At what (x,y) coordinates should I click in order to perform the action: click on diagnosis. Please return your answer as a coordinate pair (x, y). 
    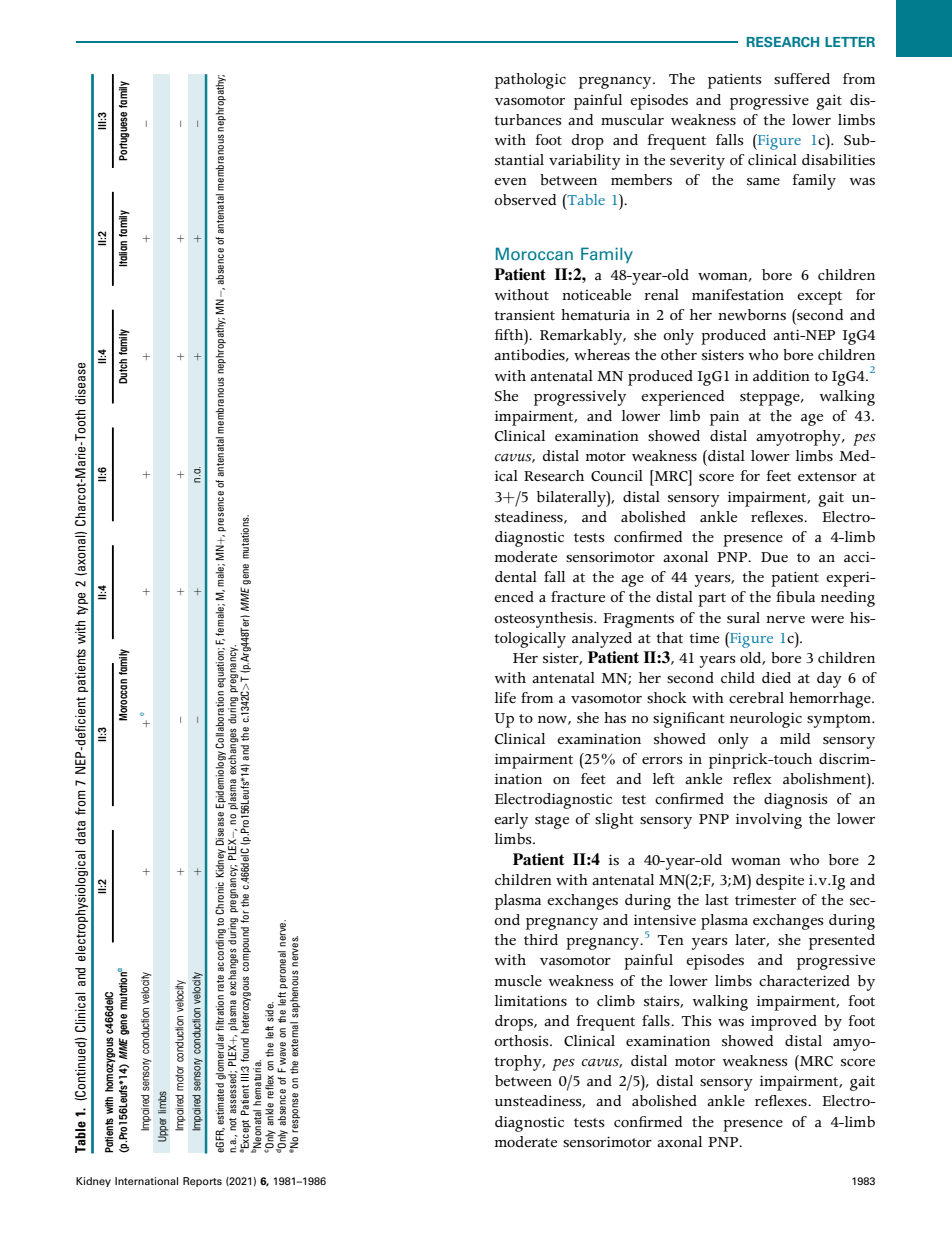
    Looking at the image, I should click on (795, 801).
